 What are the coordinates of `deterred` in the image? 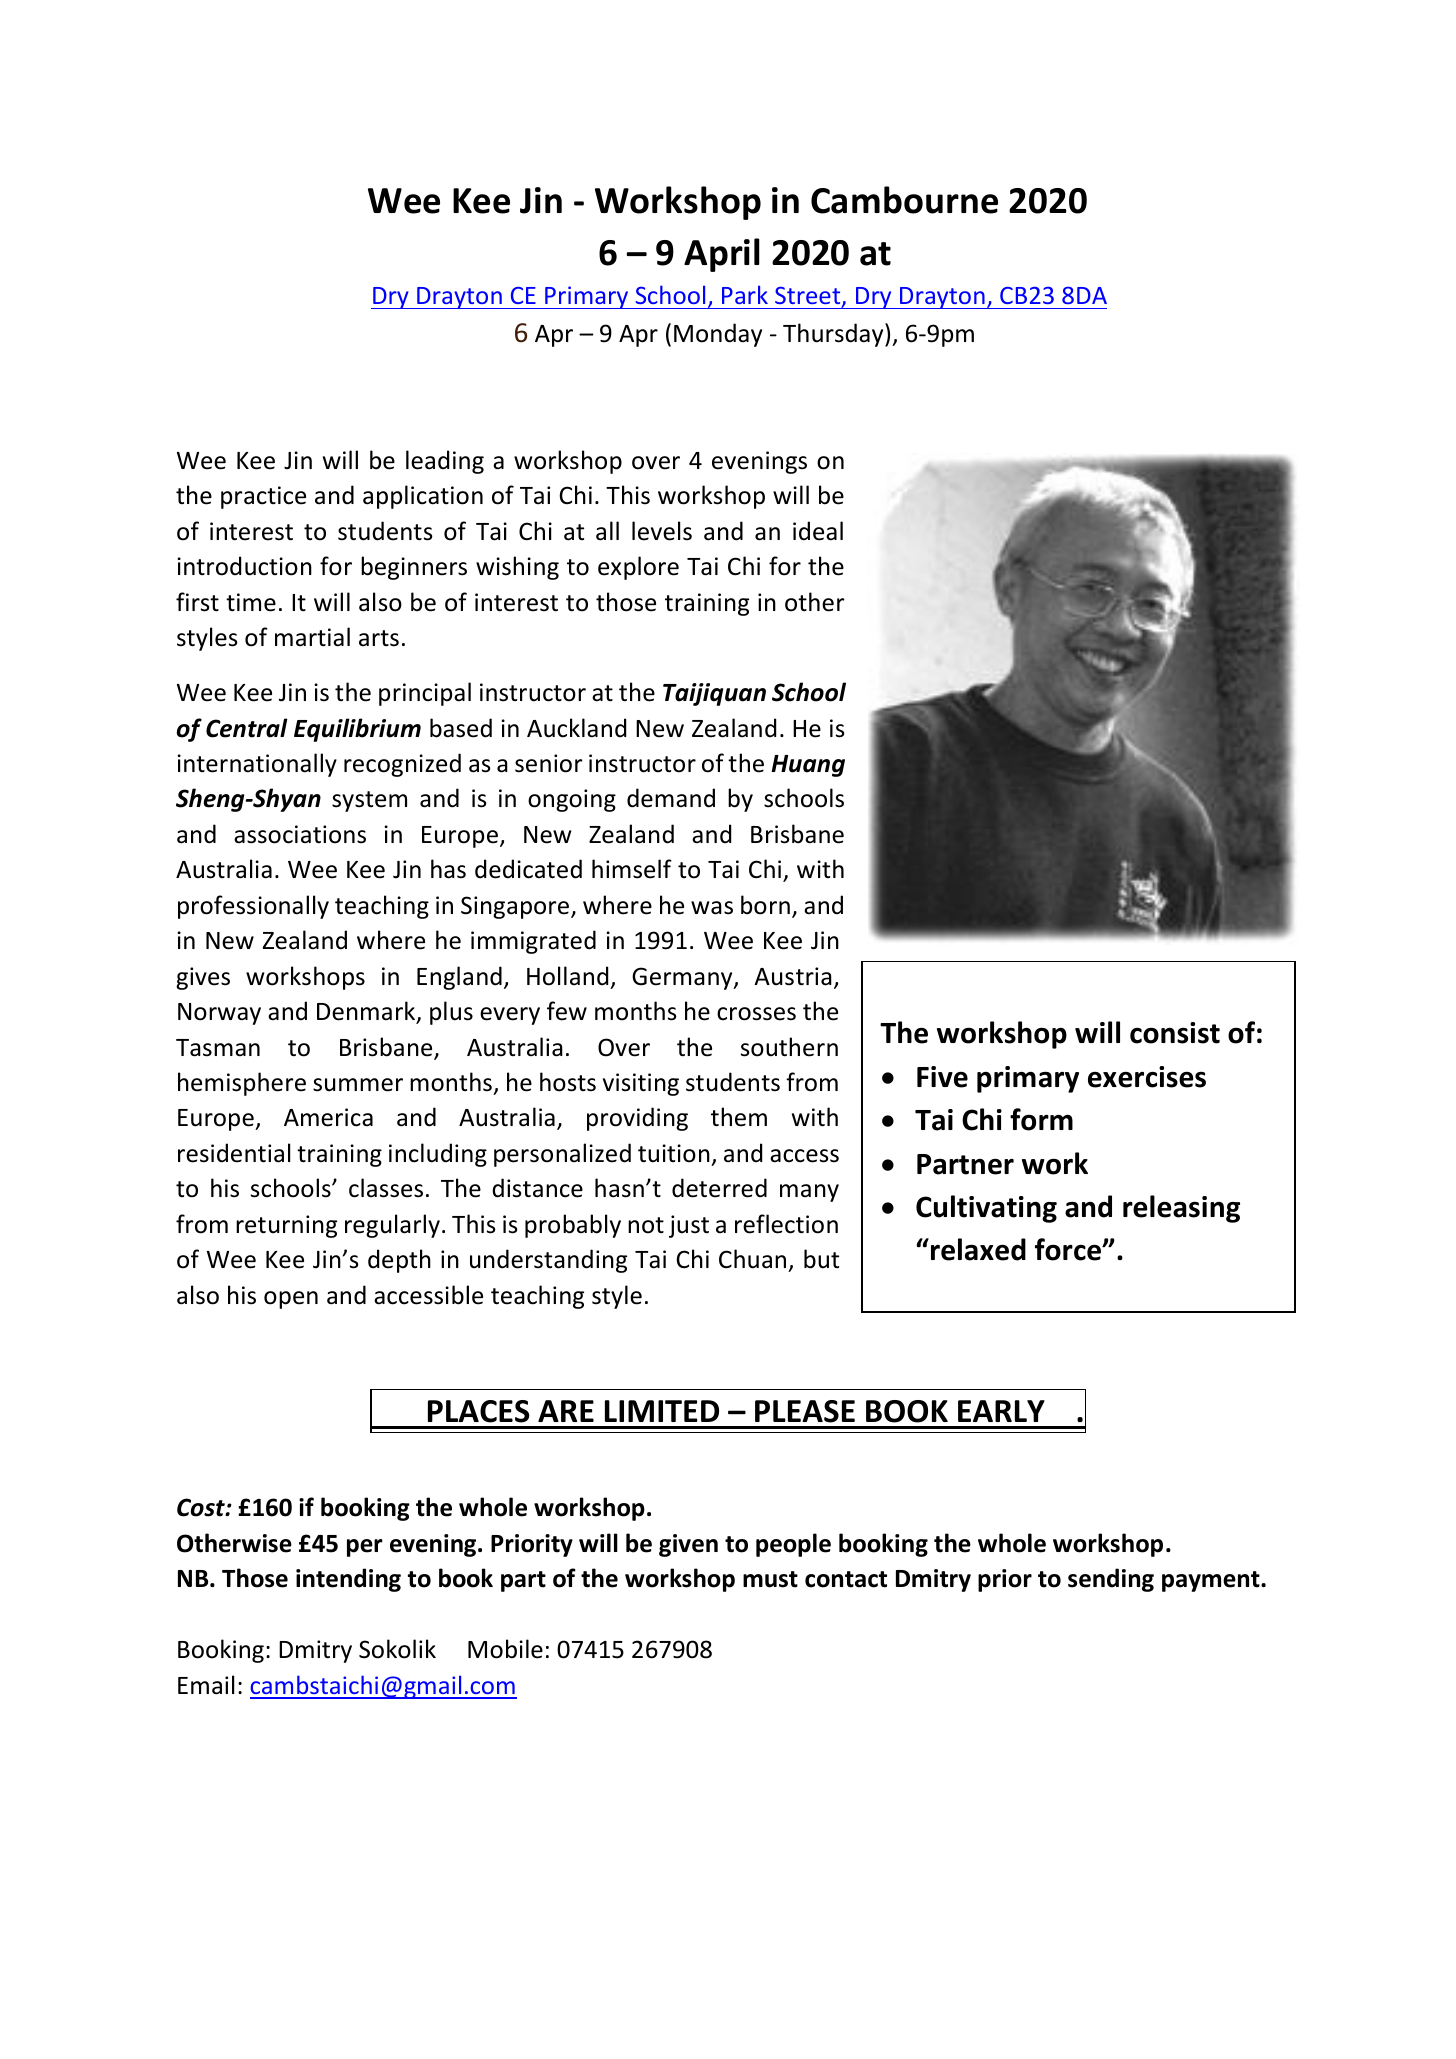 It's located at (719, 1188).
